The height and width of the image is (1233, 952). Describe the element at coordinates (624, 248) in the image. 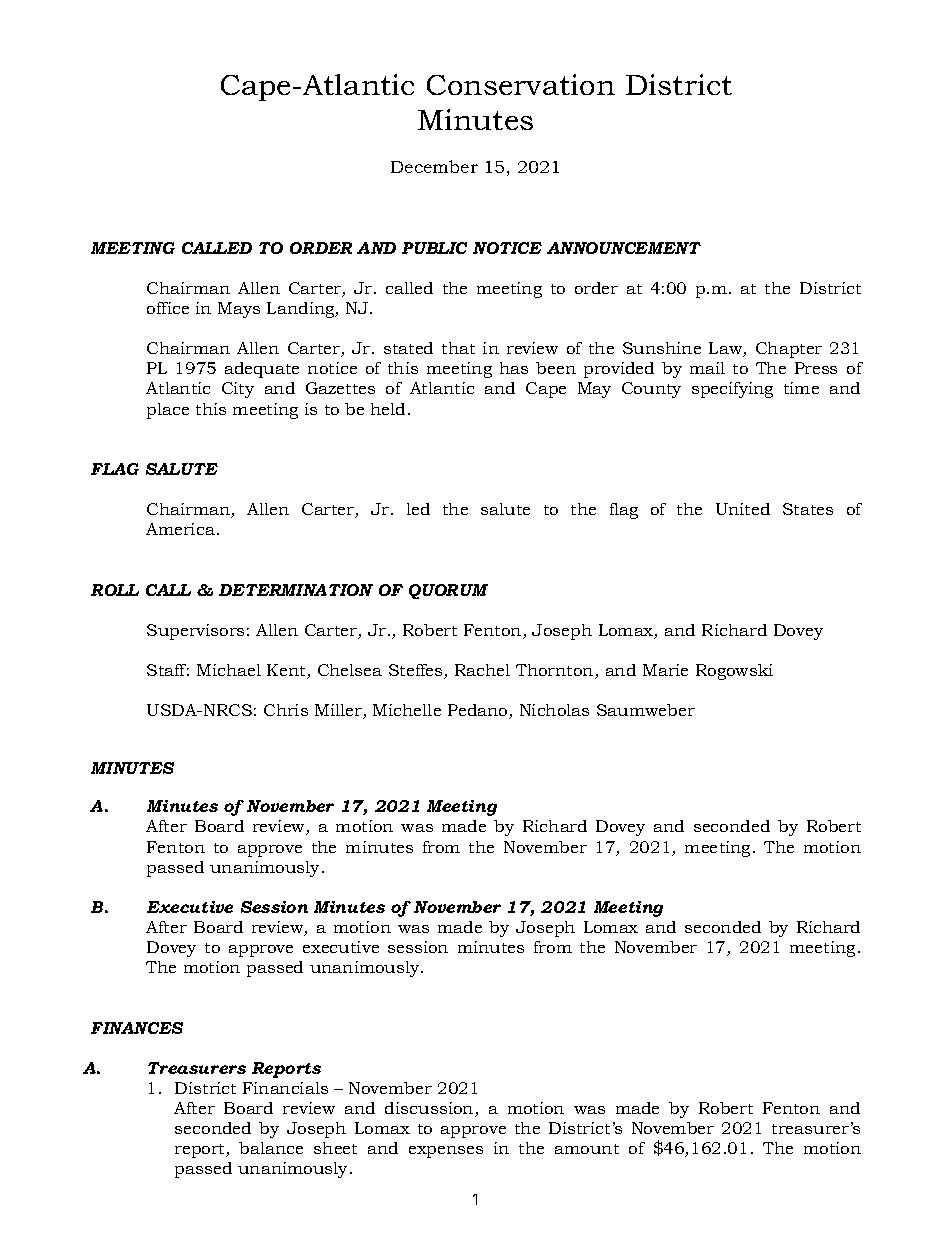

I see `ANNOUNCEMENT` at that location.
